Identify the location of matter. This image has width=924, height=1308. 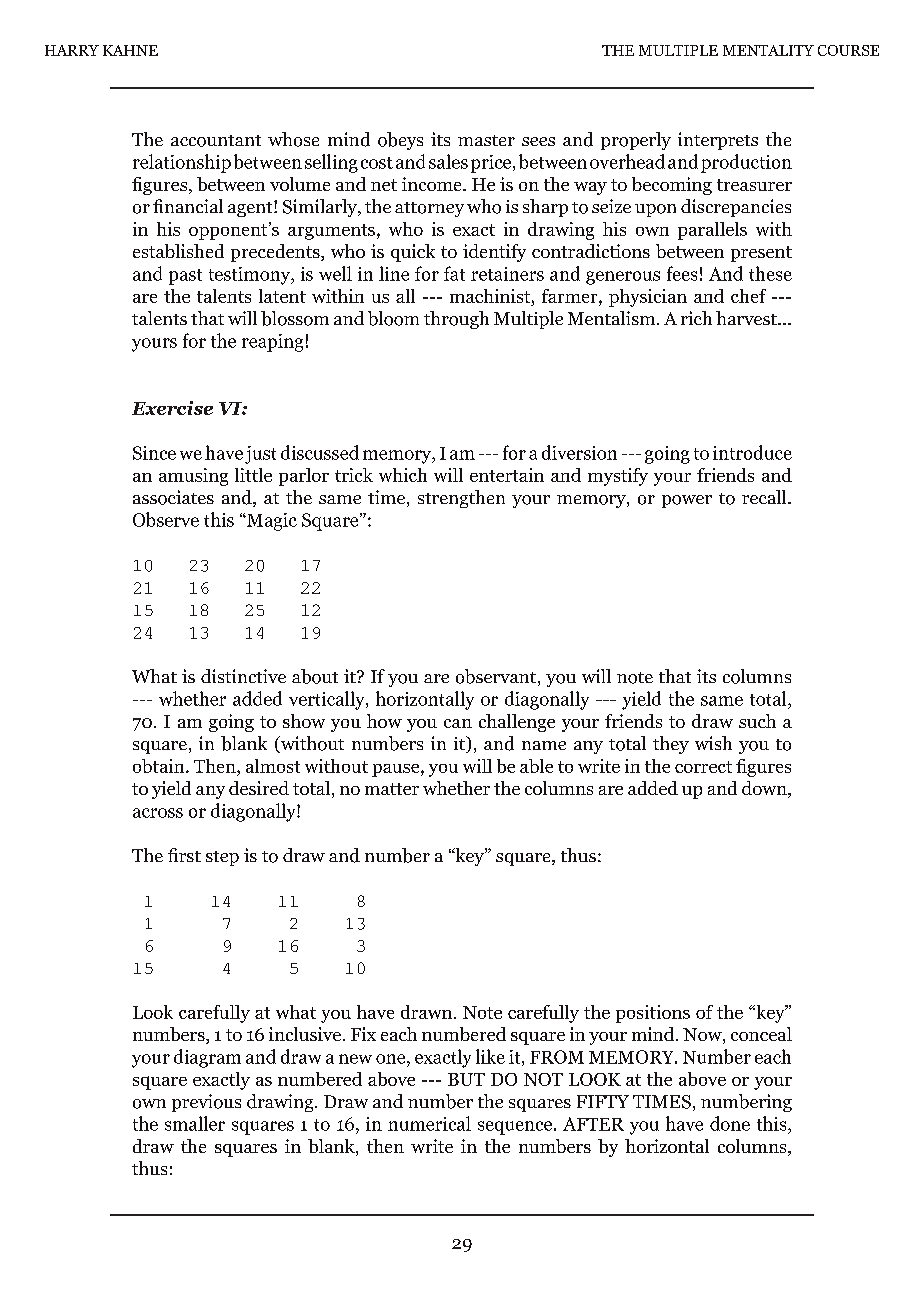
(392, 789).
